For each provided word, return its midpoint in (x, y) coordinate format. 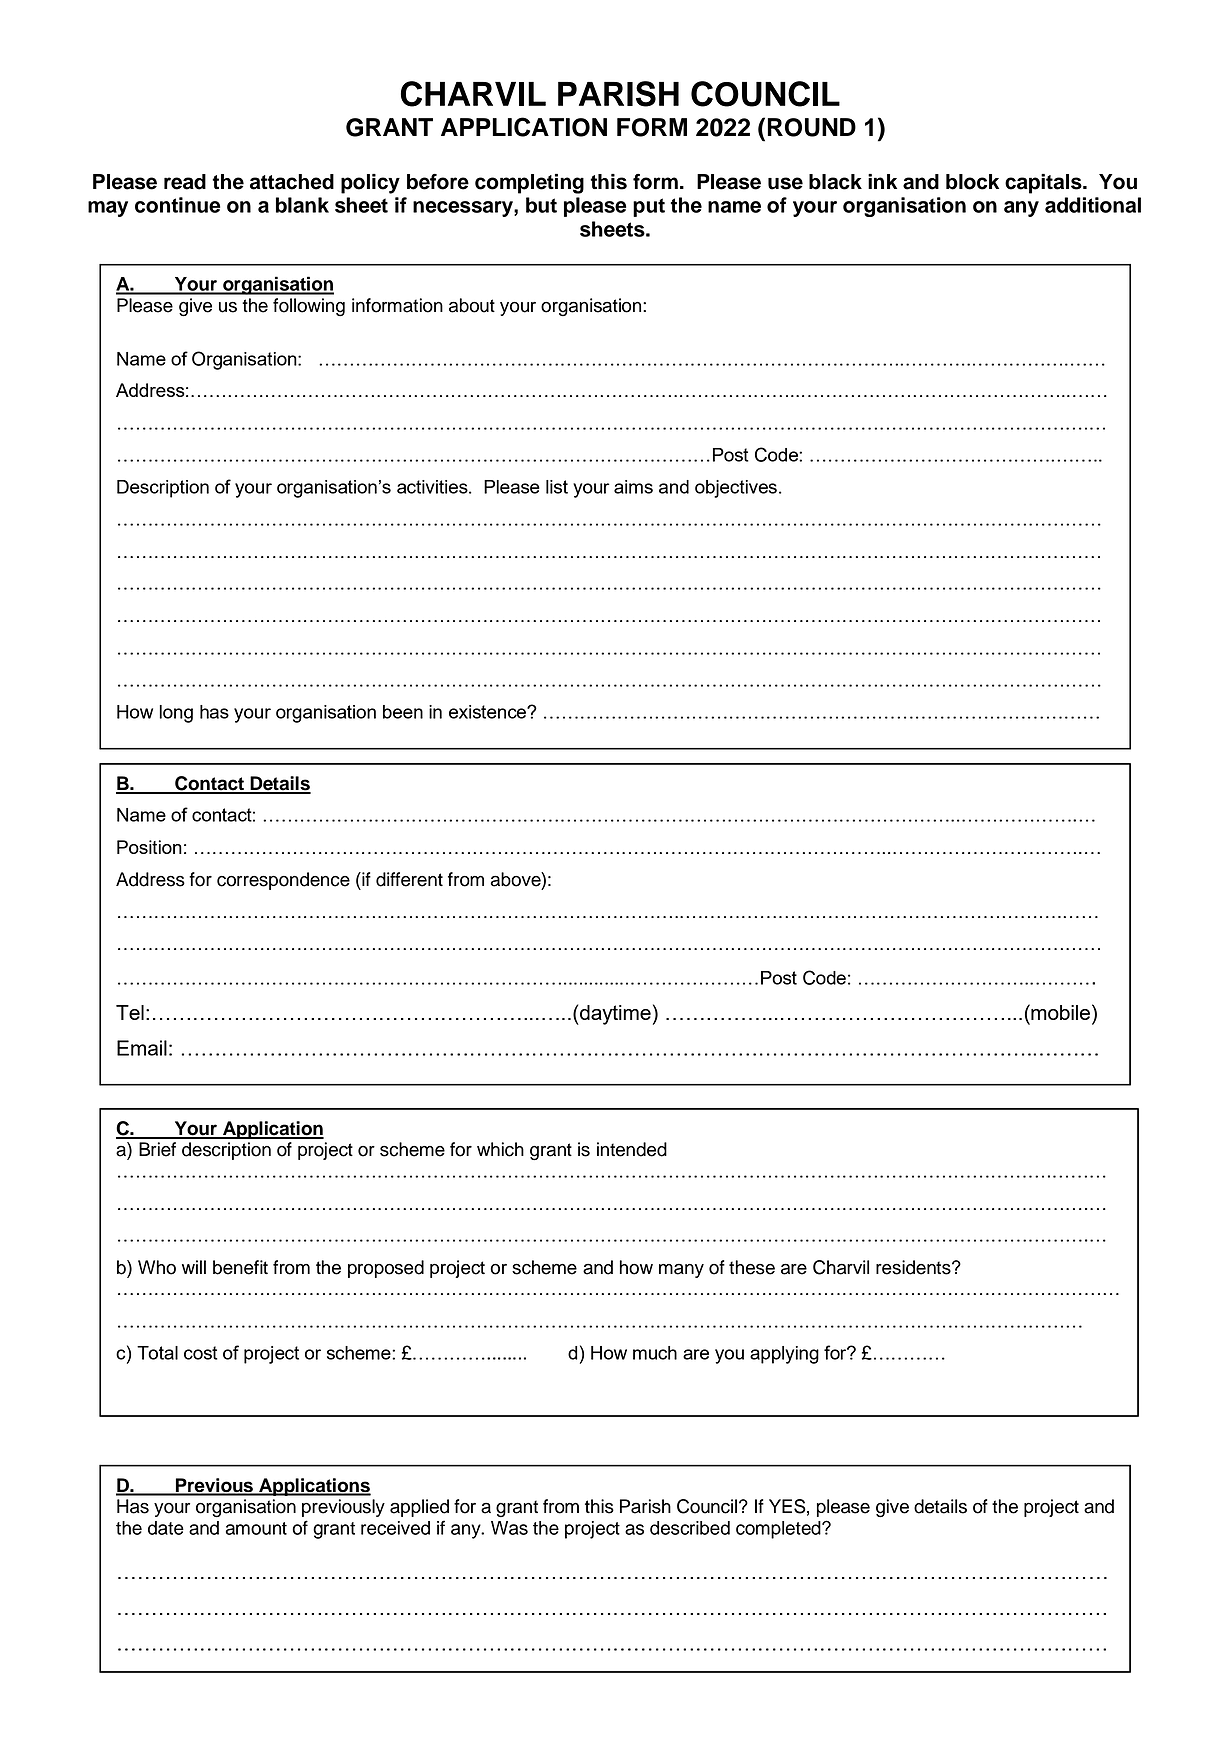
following (309, 307)
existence (488, 712)
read (185, 182)
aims (633, 487)
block (972, 182)
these (752, 1267)
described (690, 1528)
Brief (157, 1149)
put (649, 207)
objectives (736, 489)
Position (149, 847)
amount (256, 1528)
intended (632, 1149)
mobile (1059, 1012)
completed (779, 1530)
